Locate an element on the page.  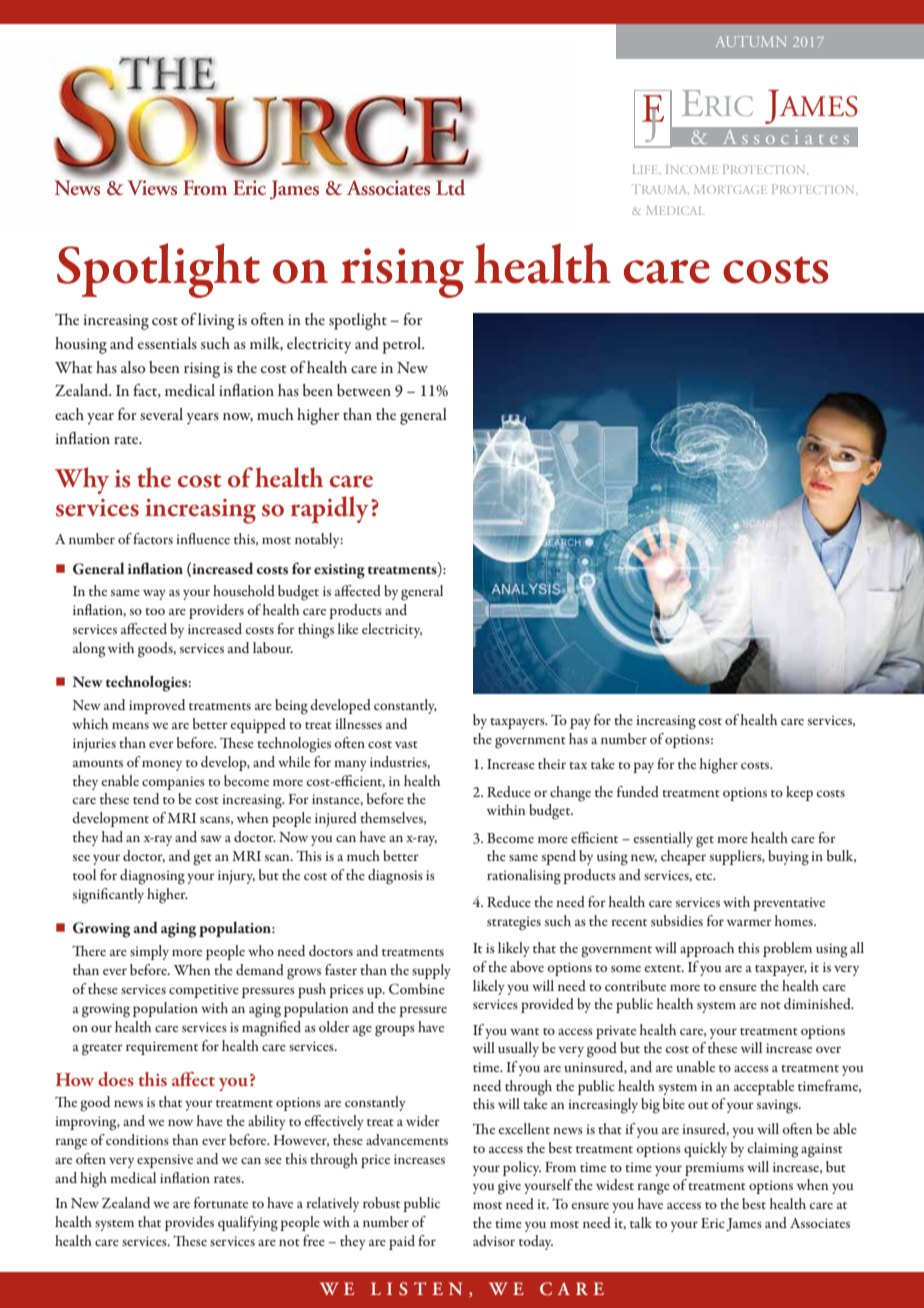
rapidly is located at coordinates (330, 509).
